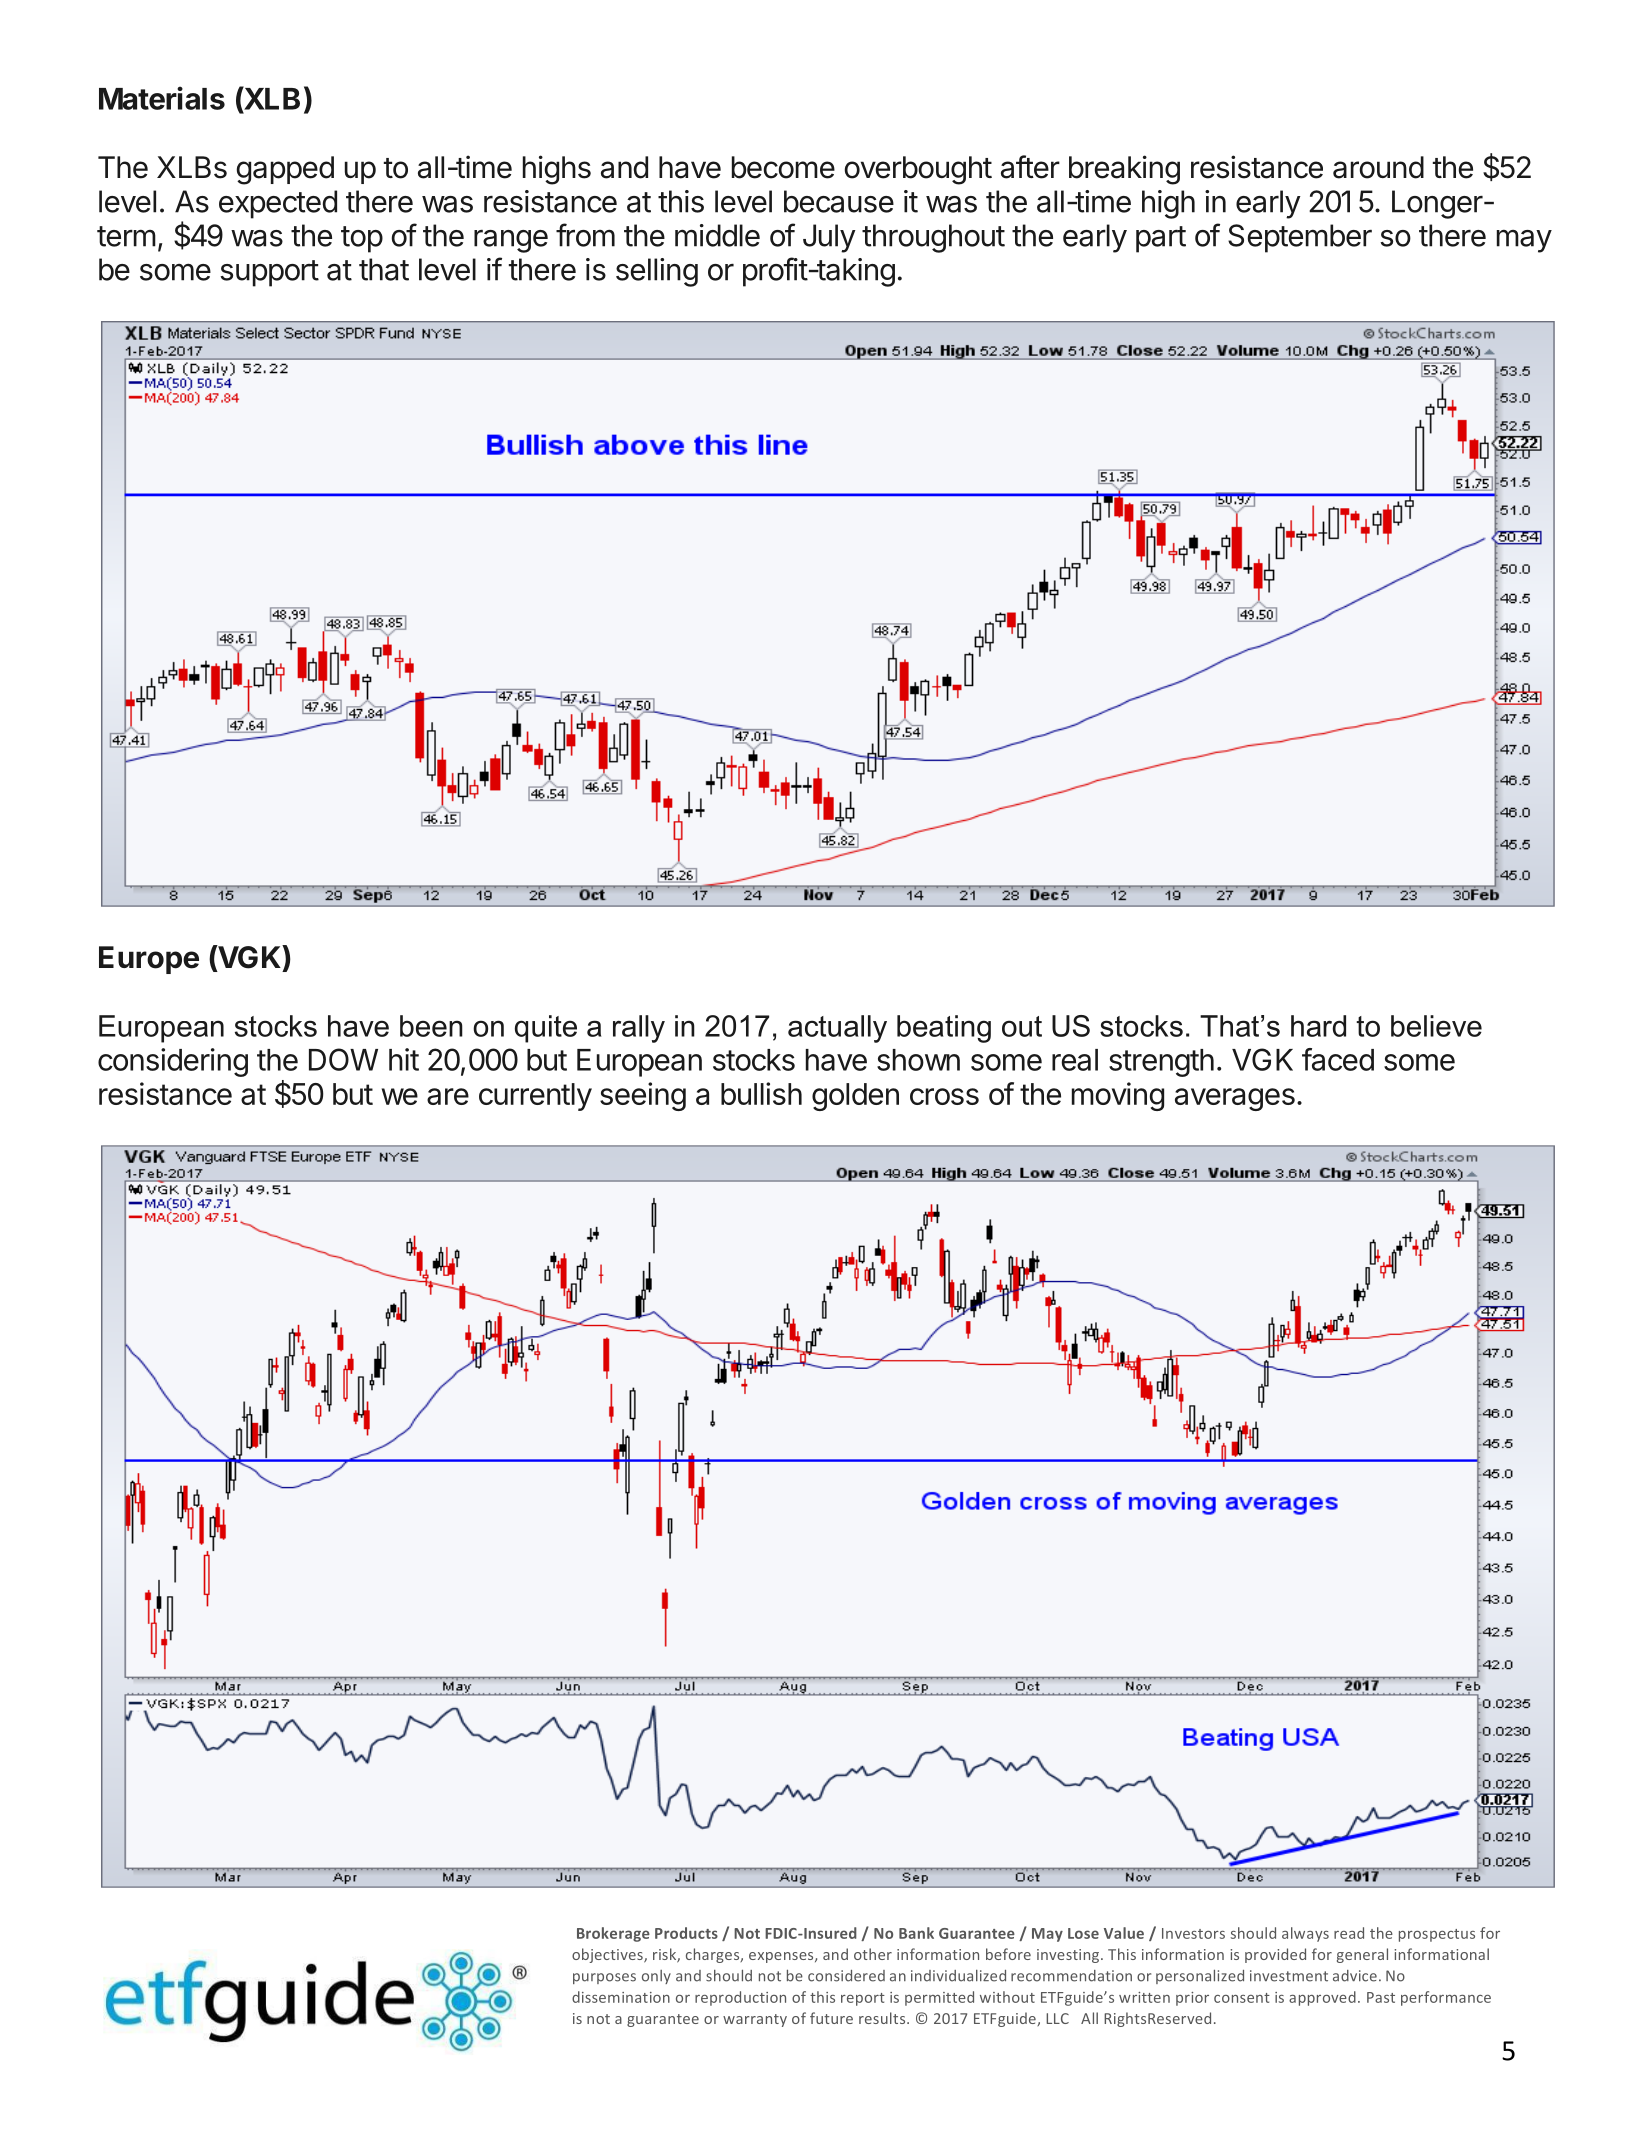 This page has height=2133, width=1648. Describe the element at coordinates (343, 1059) in the page. I see `DOW` at that location.
